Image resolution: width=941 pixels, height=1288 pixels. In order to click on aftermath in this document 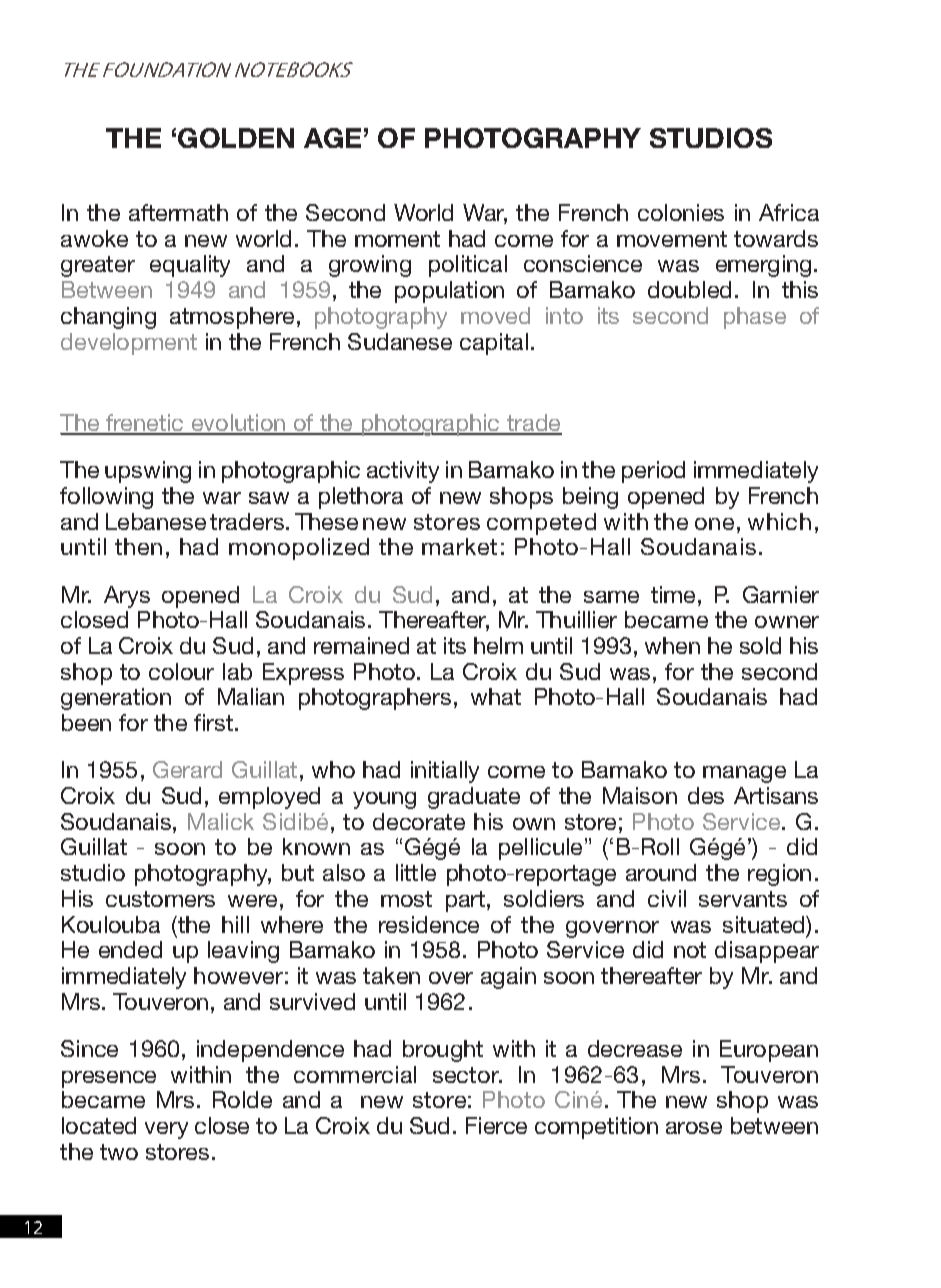, I will do `click(178, 212)`.
